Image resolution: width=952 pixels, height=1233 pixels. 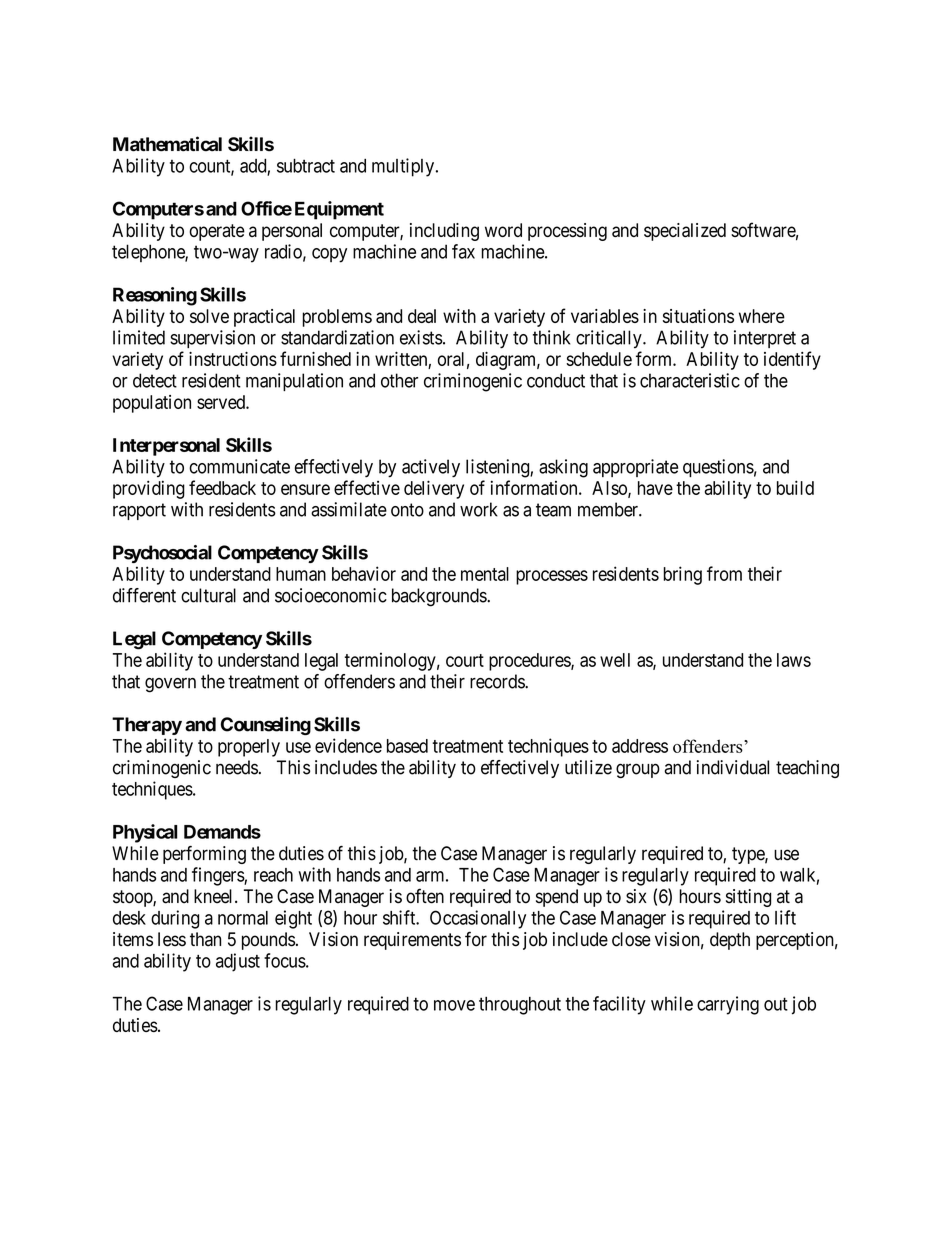 What do you see at coordinates (724, 573) in the document?
I see `from` at bounding box center [724, 573].
